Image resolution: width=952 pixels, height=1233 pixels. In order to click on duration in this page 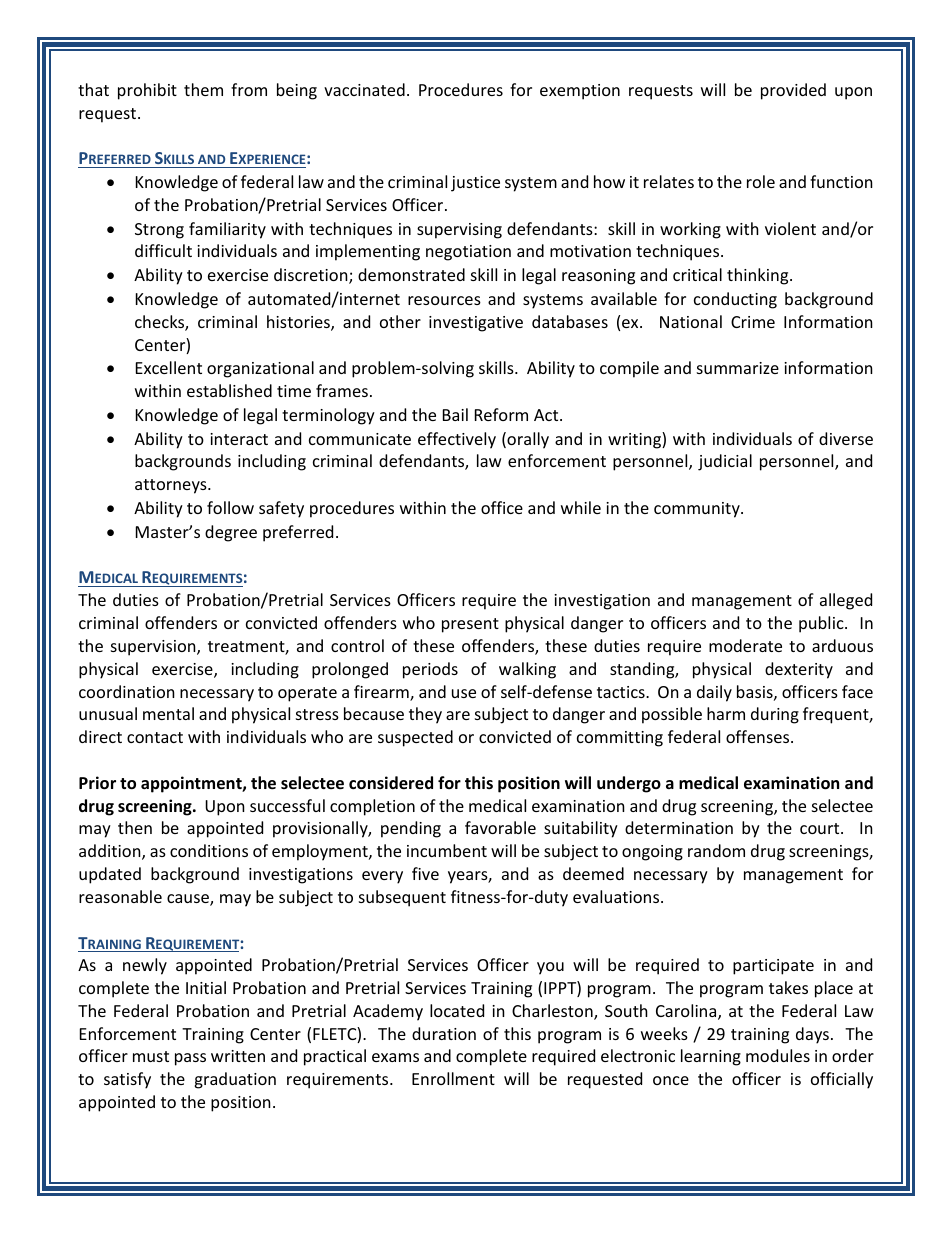, I will do `click(444, 1033)`.
